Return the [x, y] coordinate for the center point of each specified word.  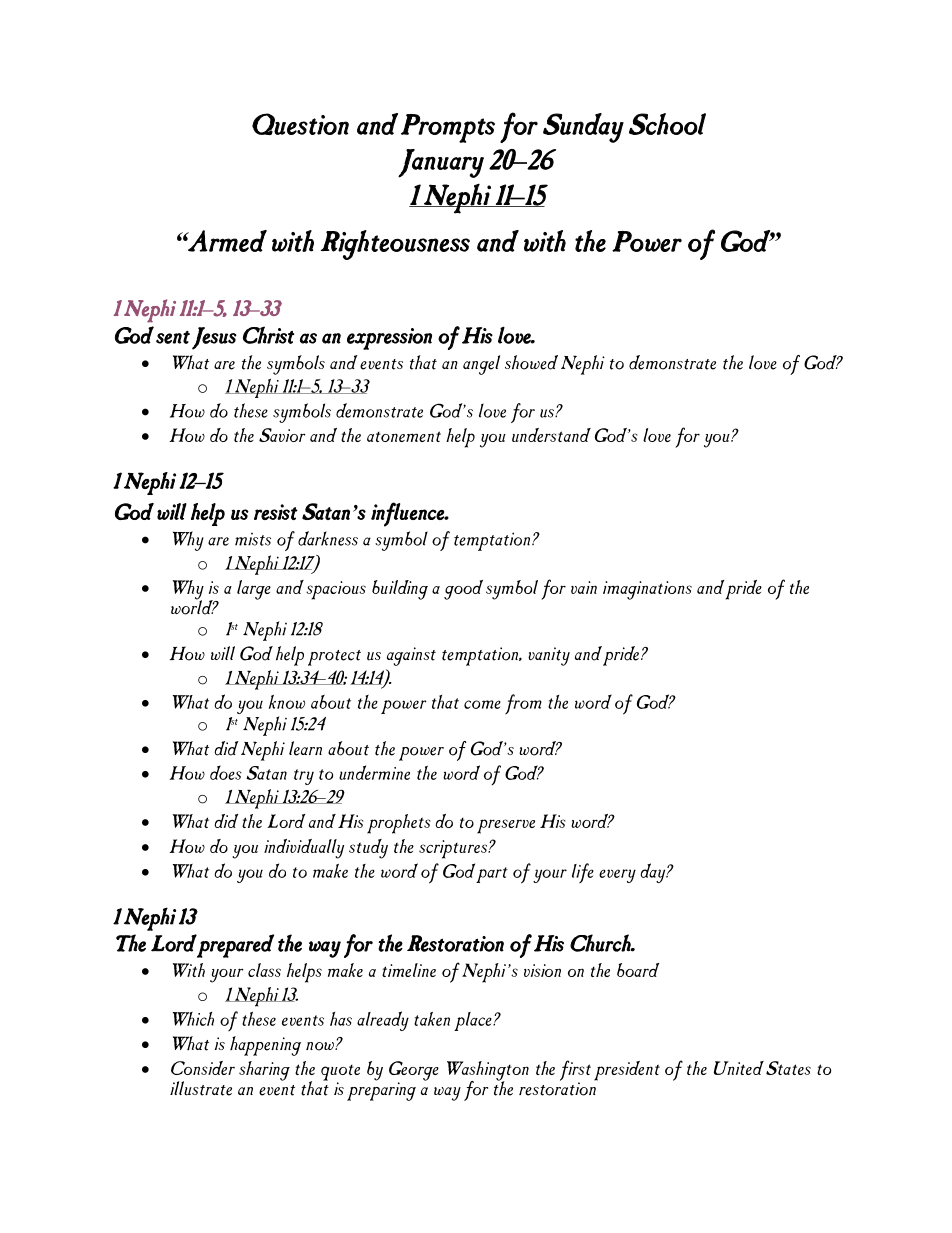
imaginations [647, 590]
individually [304, 849]
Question [300, 124]
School [667, 124]
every [617, 876]
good [463, 590]
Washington [488, 1072]
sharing [264, 1071]
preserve [506, 826]
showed [531, 362]
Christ [268, 335]
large [254, 590]
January [441, 163]
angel [481, 365]
